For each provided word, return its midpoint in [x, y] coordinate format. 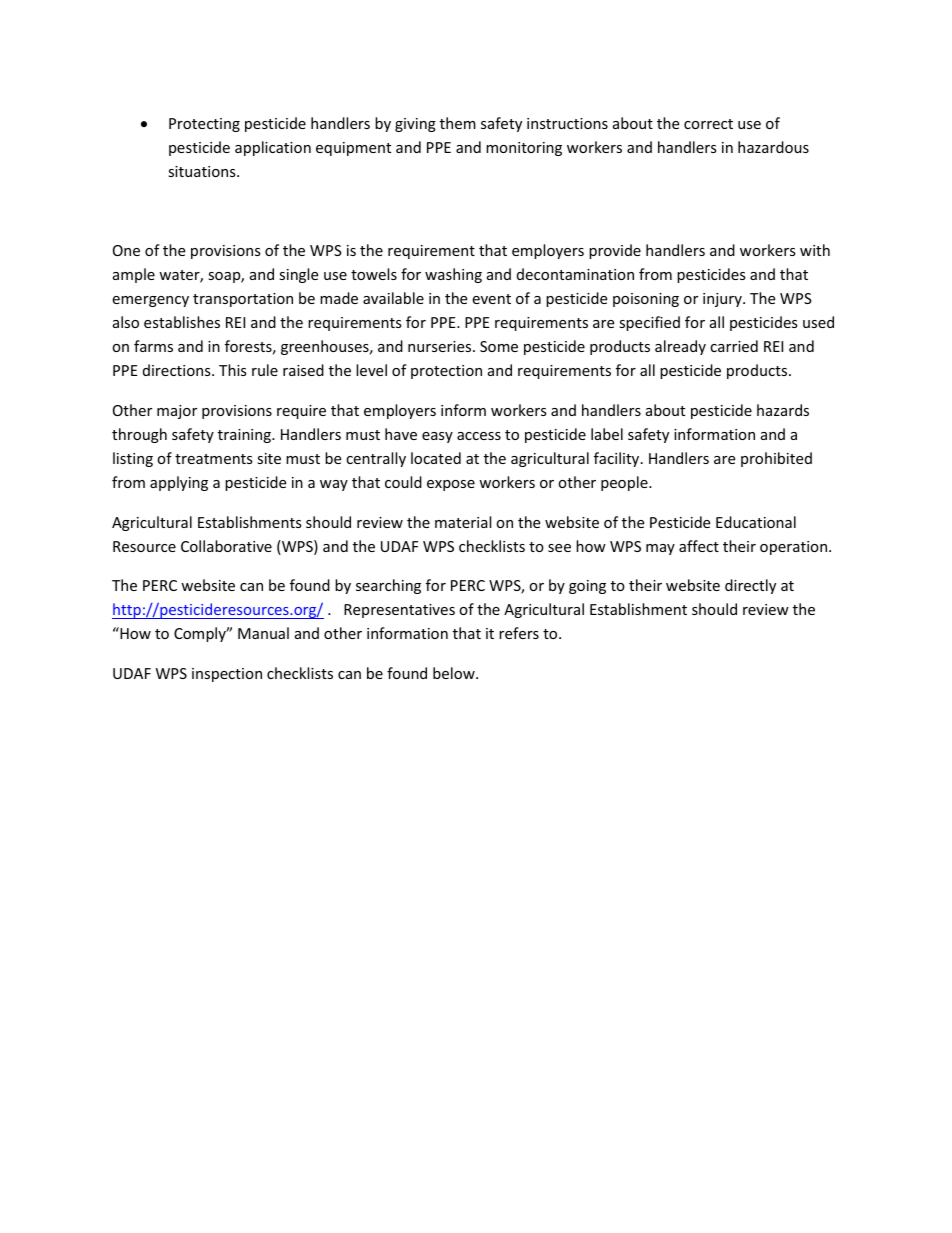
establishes [182, 322]
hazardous [773, 147]
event [491, 299]
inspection [227, 675]
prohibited [776, 459]
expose [451, 485]
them [458, 123]
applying [179, 483]
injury [723, 300]
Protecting [204, 125]
